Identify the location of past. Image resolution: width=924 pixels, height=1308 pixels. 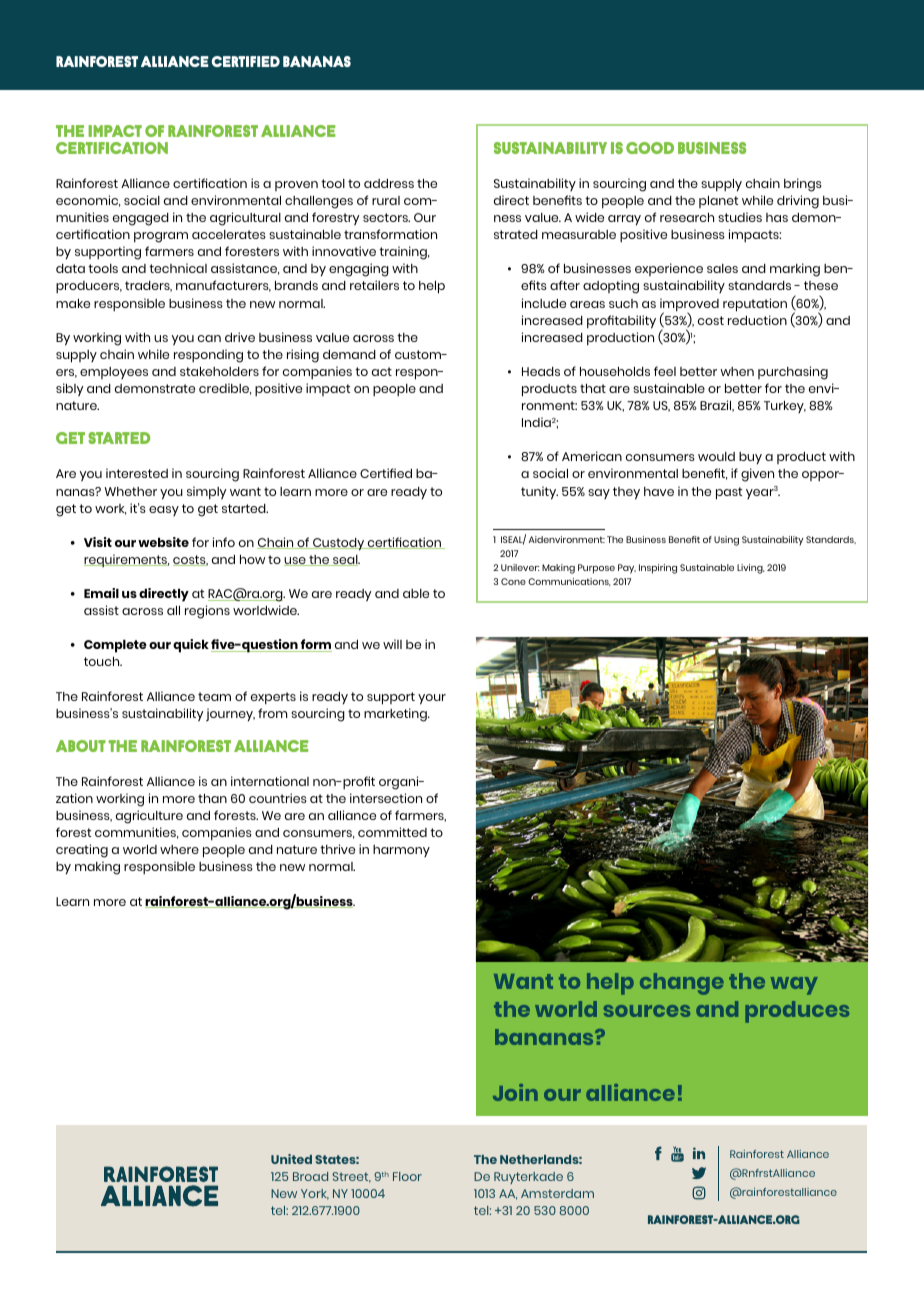
(729, 493).
